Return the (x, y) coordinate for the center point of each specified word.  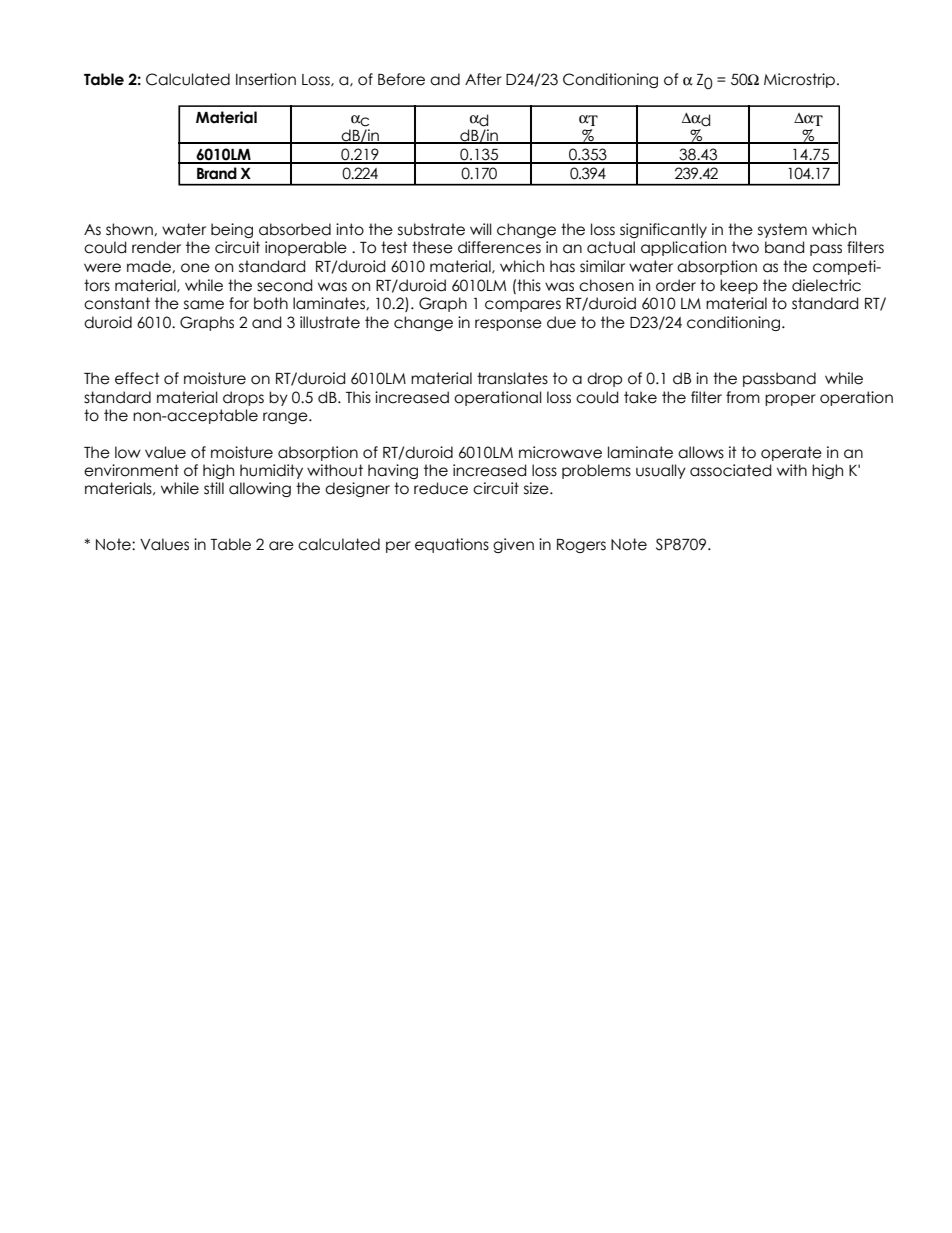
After (483, 79)
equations (452, 545)
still (214, 488)
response (508, 325)
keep (739, 286)
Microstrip (799, 80)
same (204, 305)
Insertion (266, 79)
